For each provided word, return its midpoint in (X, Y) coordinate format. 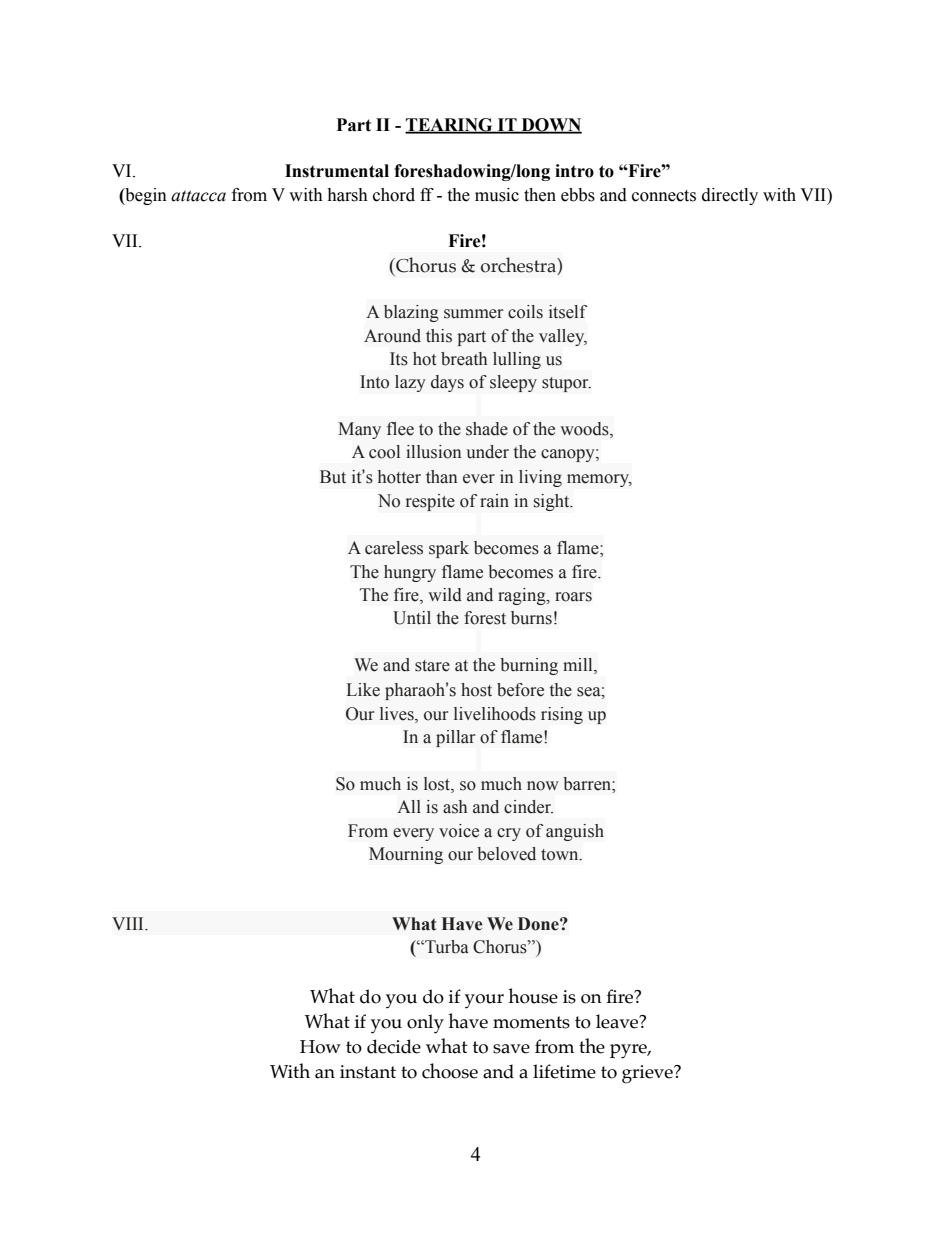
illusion (433, 452)
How (320, 1047)
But (333, 477)
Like (363, 690)
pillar (455, 738)
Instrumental (337, 171)
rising (562, 715)
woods (585, 430)
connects (664, 196)
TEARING (450, 125)
